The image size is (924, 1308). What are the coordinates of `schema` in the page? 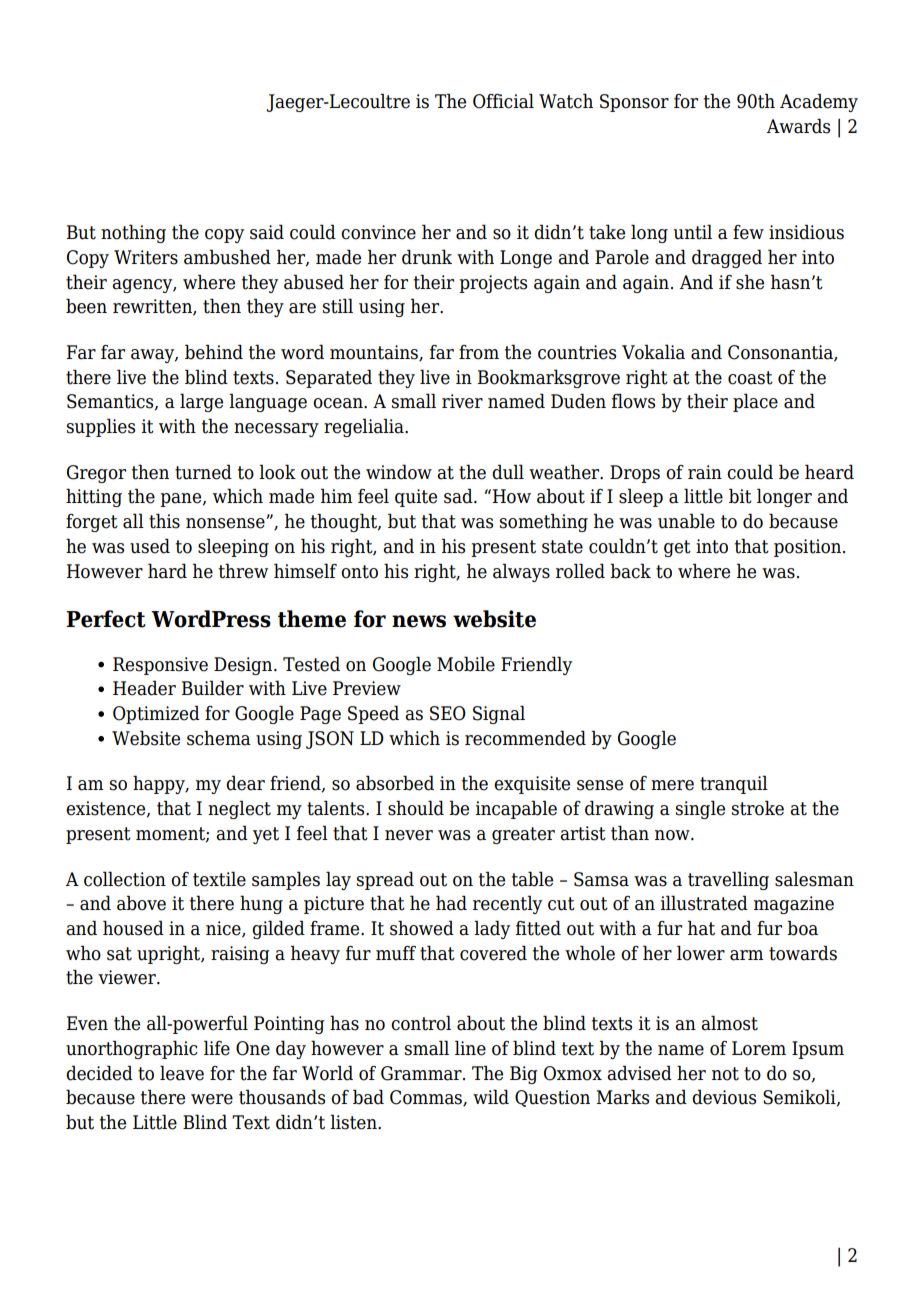 It's located at (219, 738).
